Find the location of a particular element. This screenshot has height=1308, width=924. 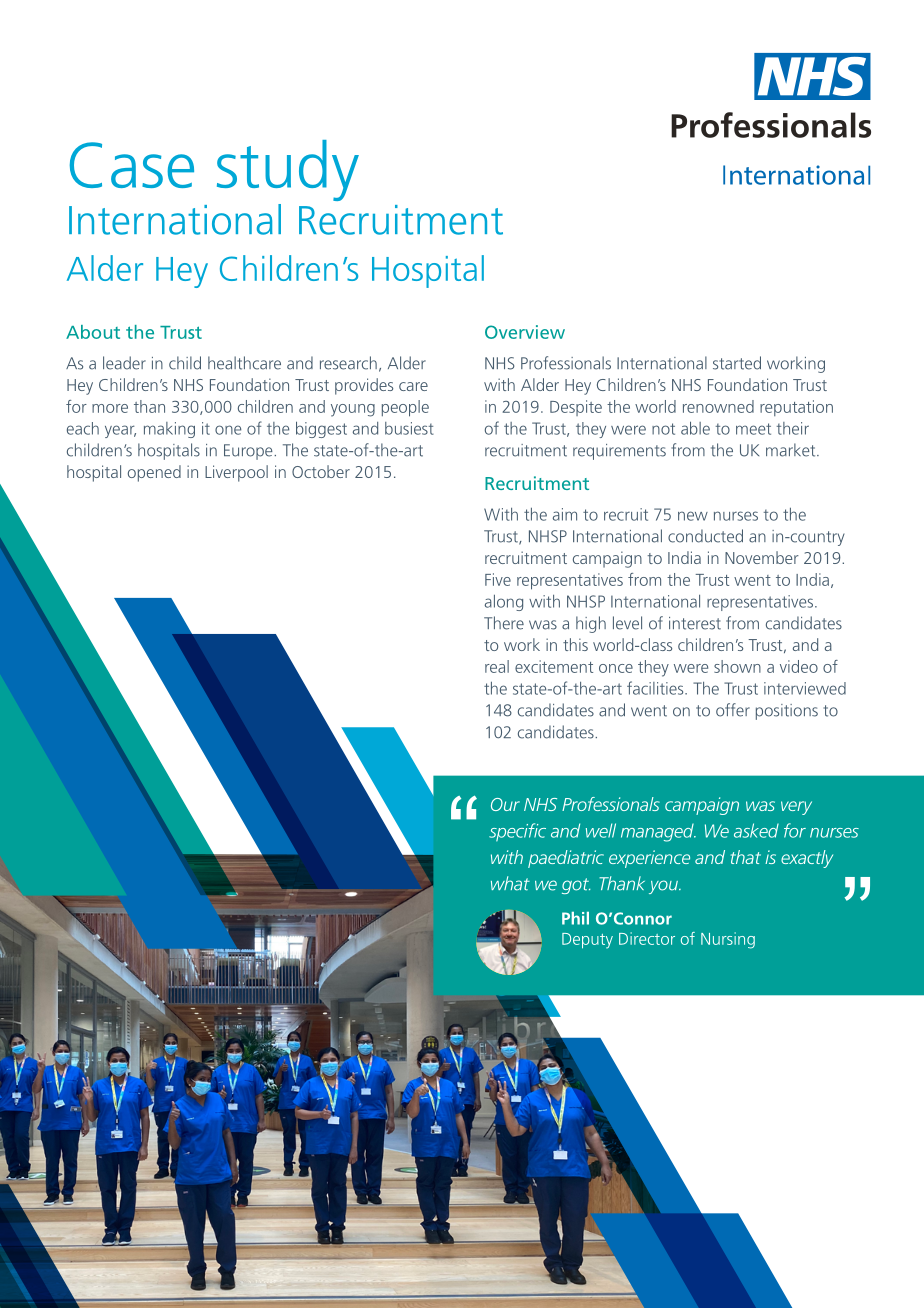

Nursing is located at coordinates (728, 940).
